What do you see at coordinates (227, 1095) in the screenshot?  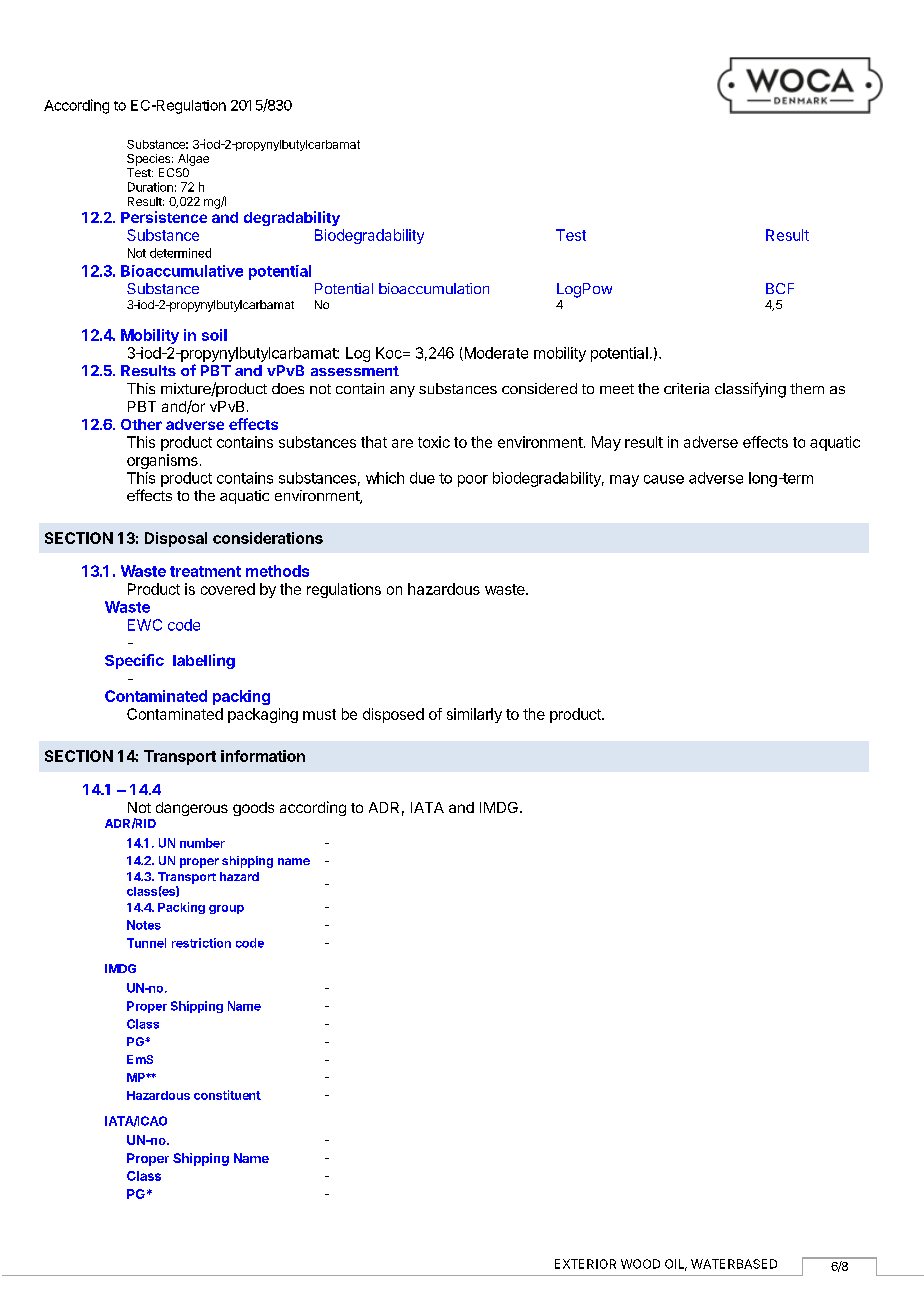 I see `constituent` at bounding box center [227, 1095].
